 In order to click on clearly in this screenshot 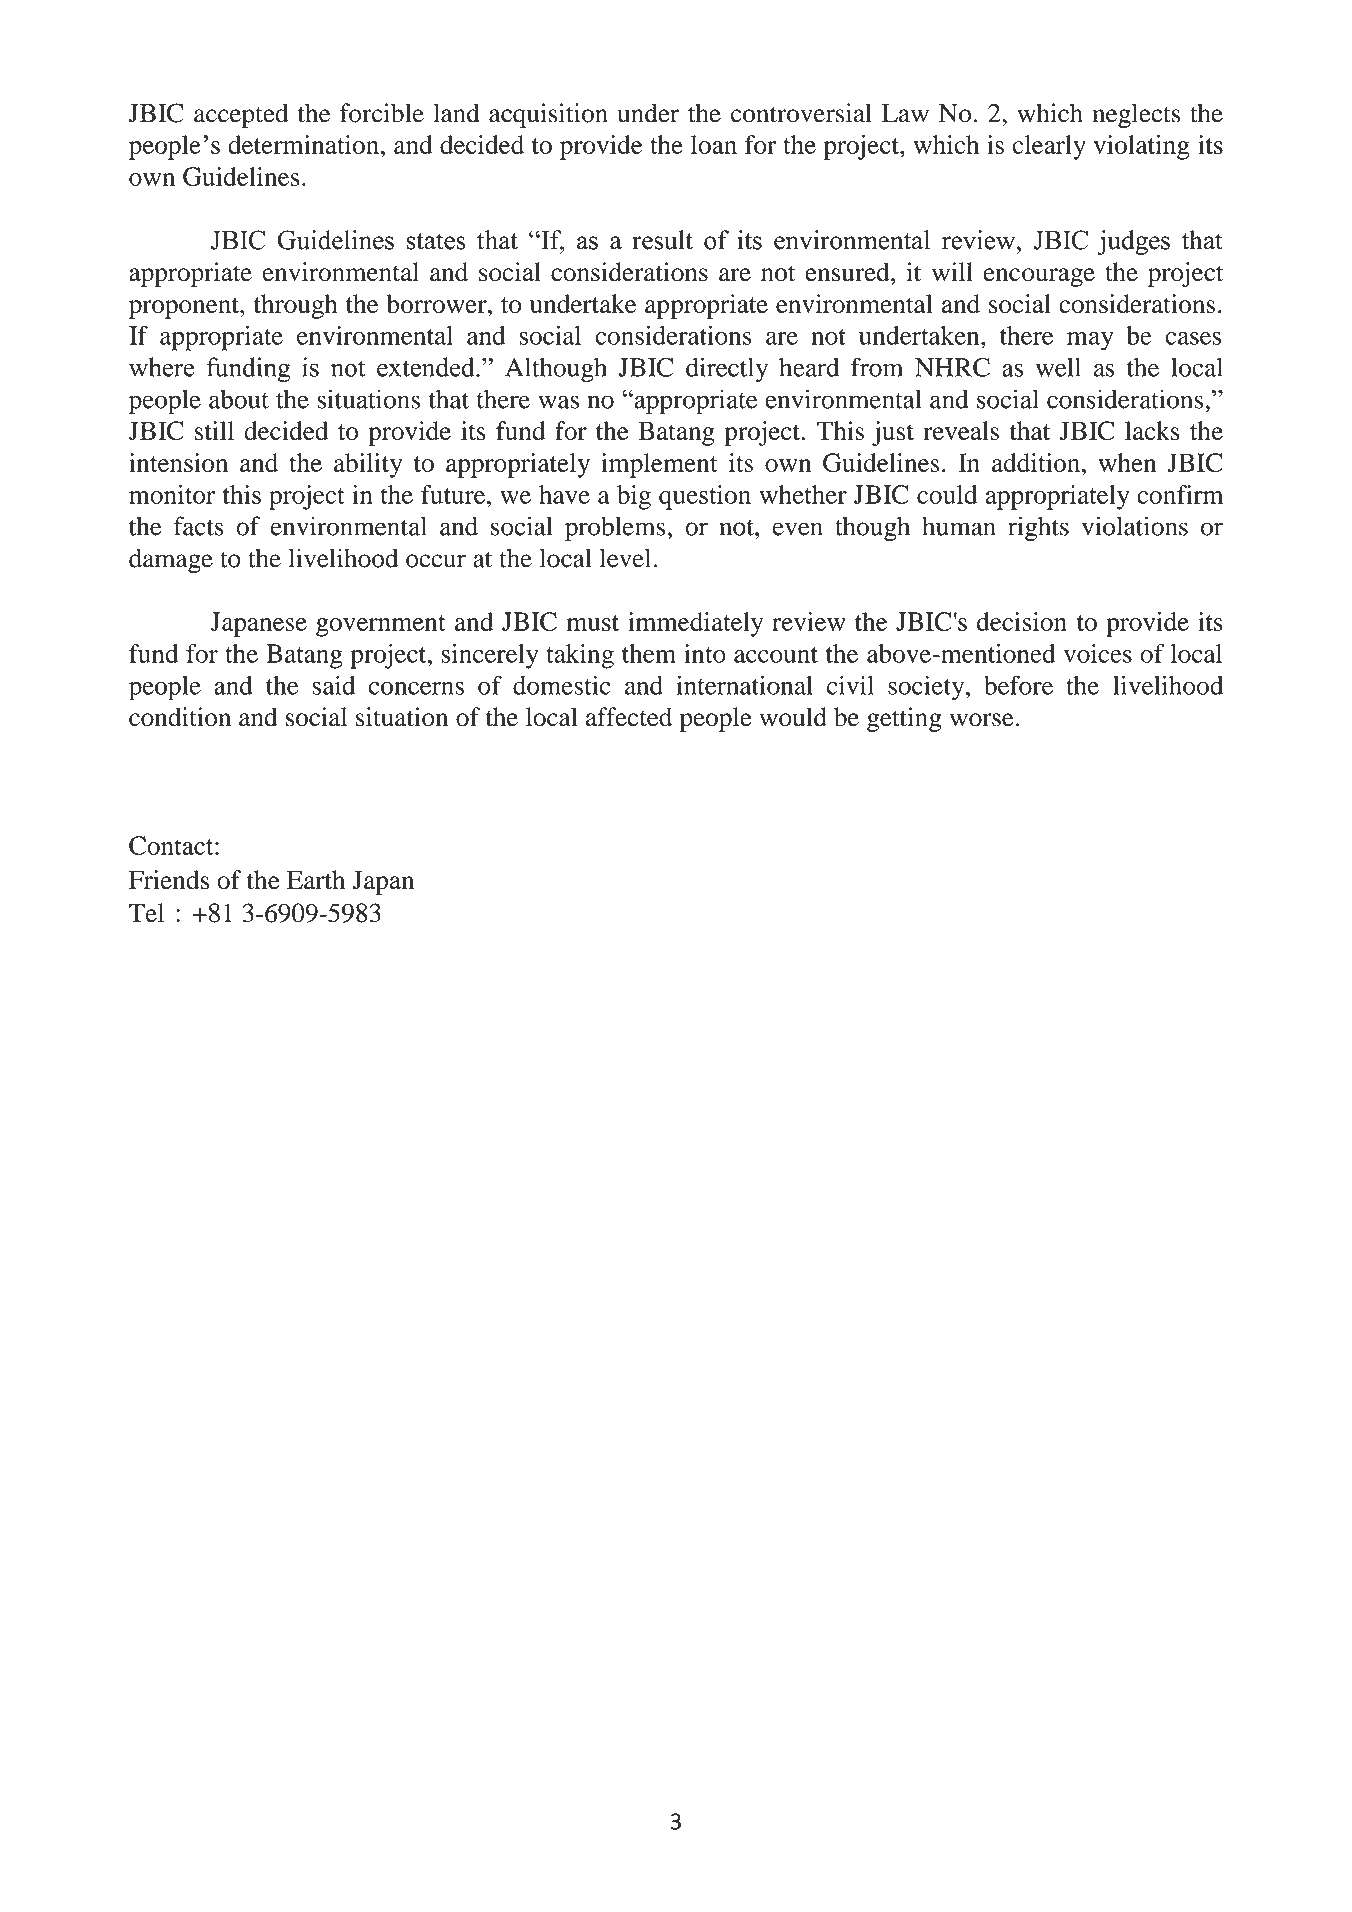, I will do `click(1049, 147)`.
